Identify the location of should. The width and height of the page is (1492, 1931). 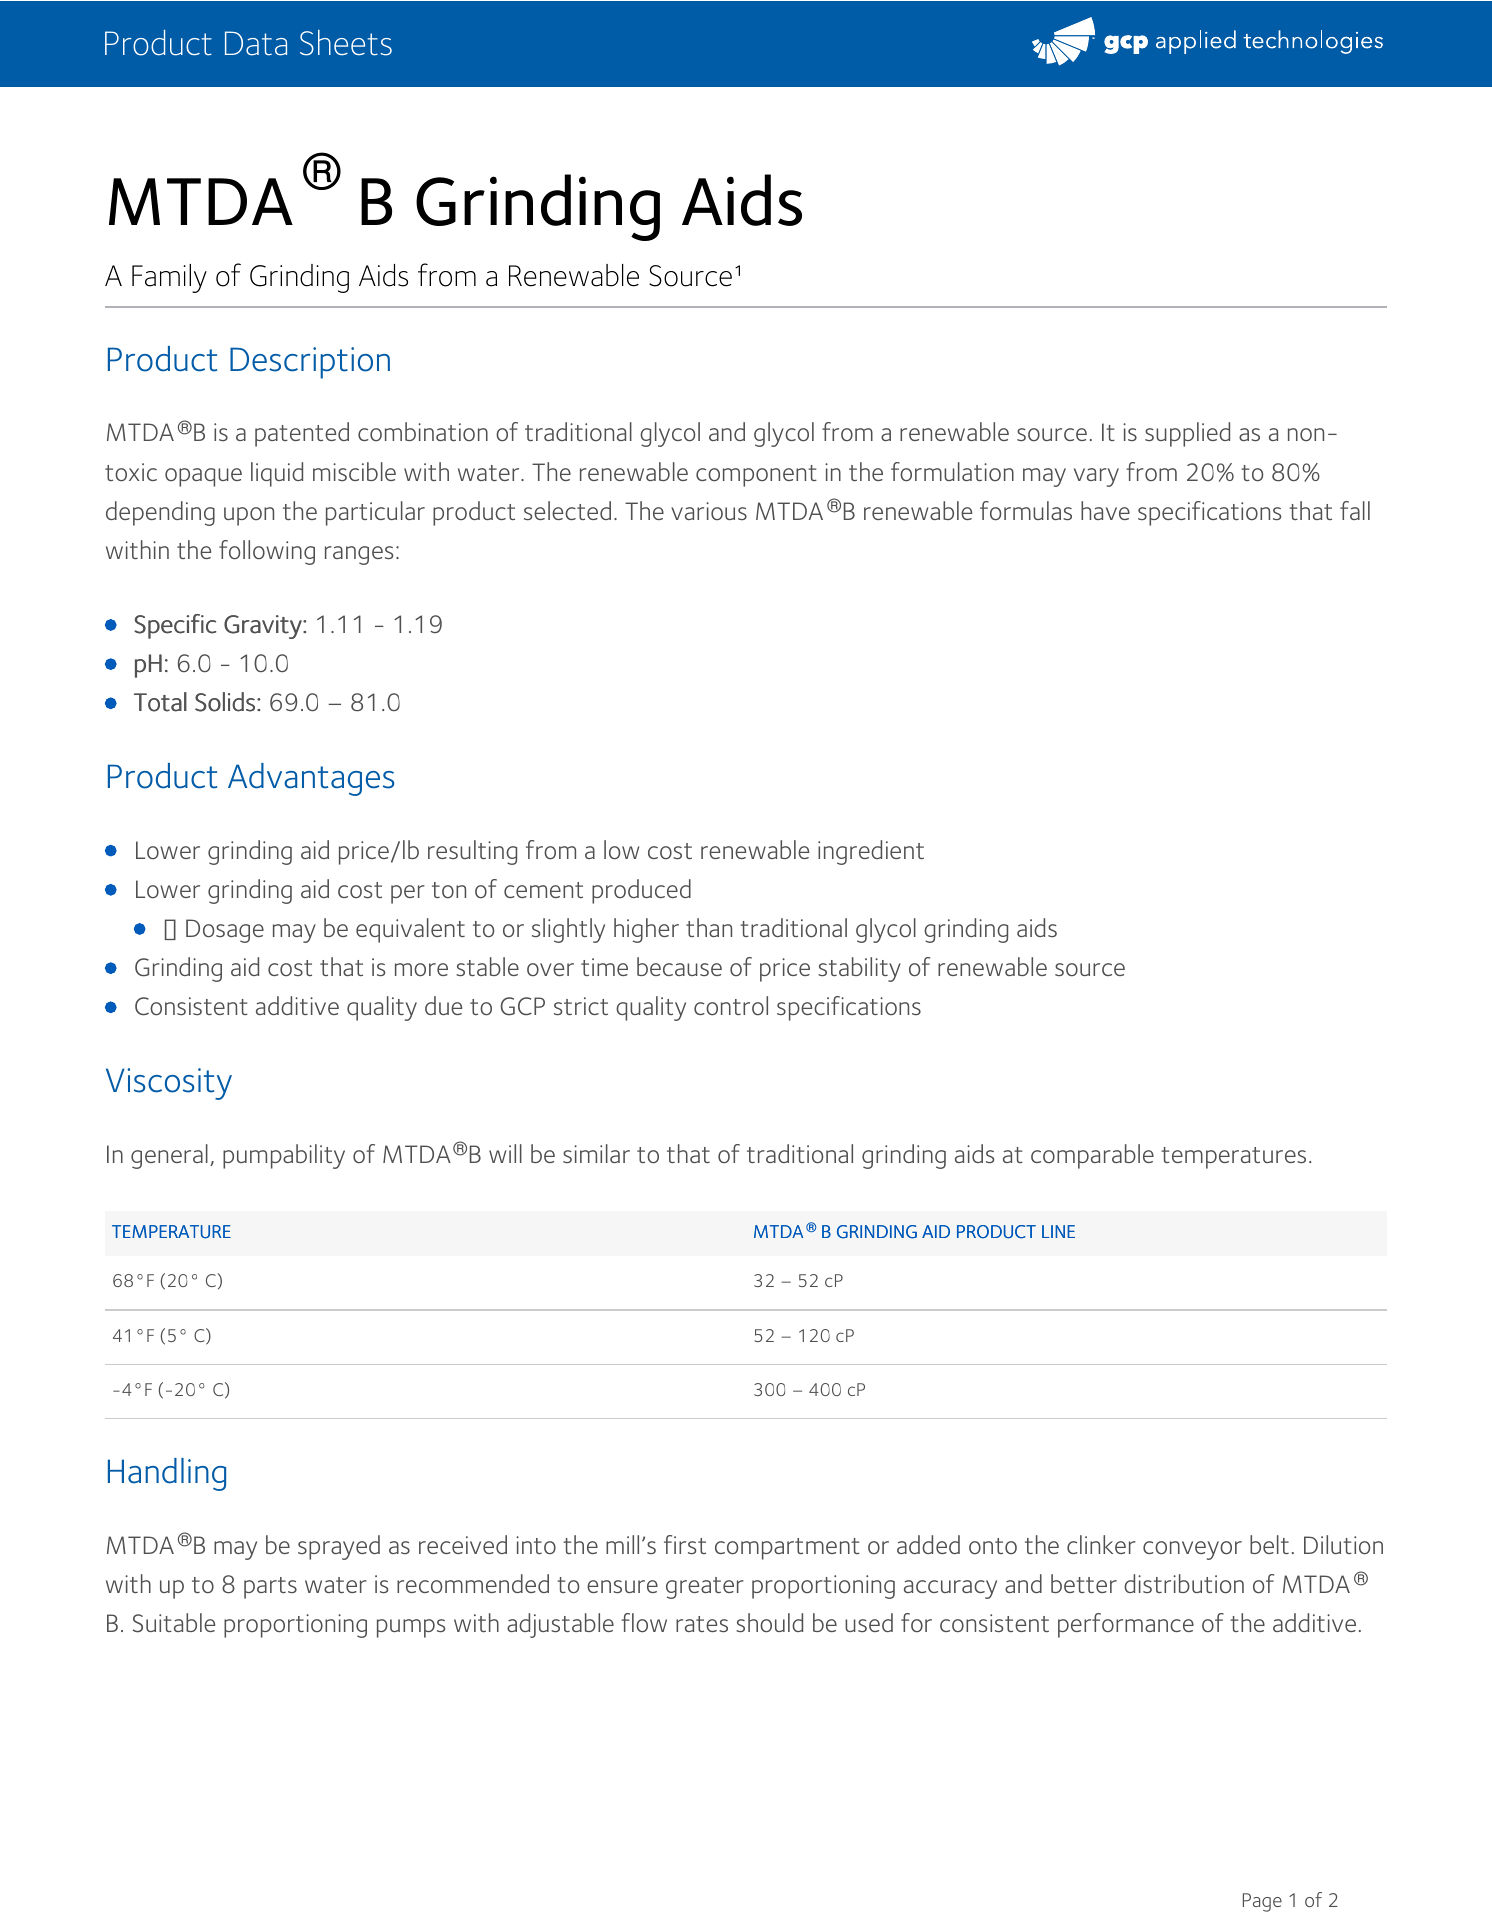
(769, 1623).
